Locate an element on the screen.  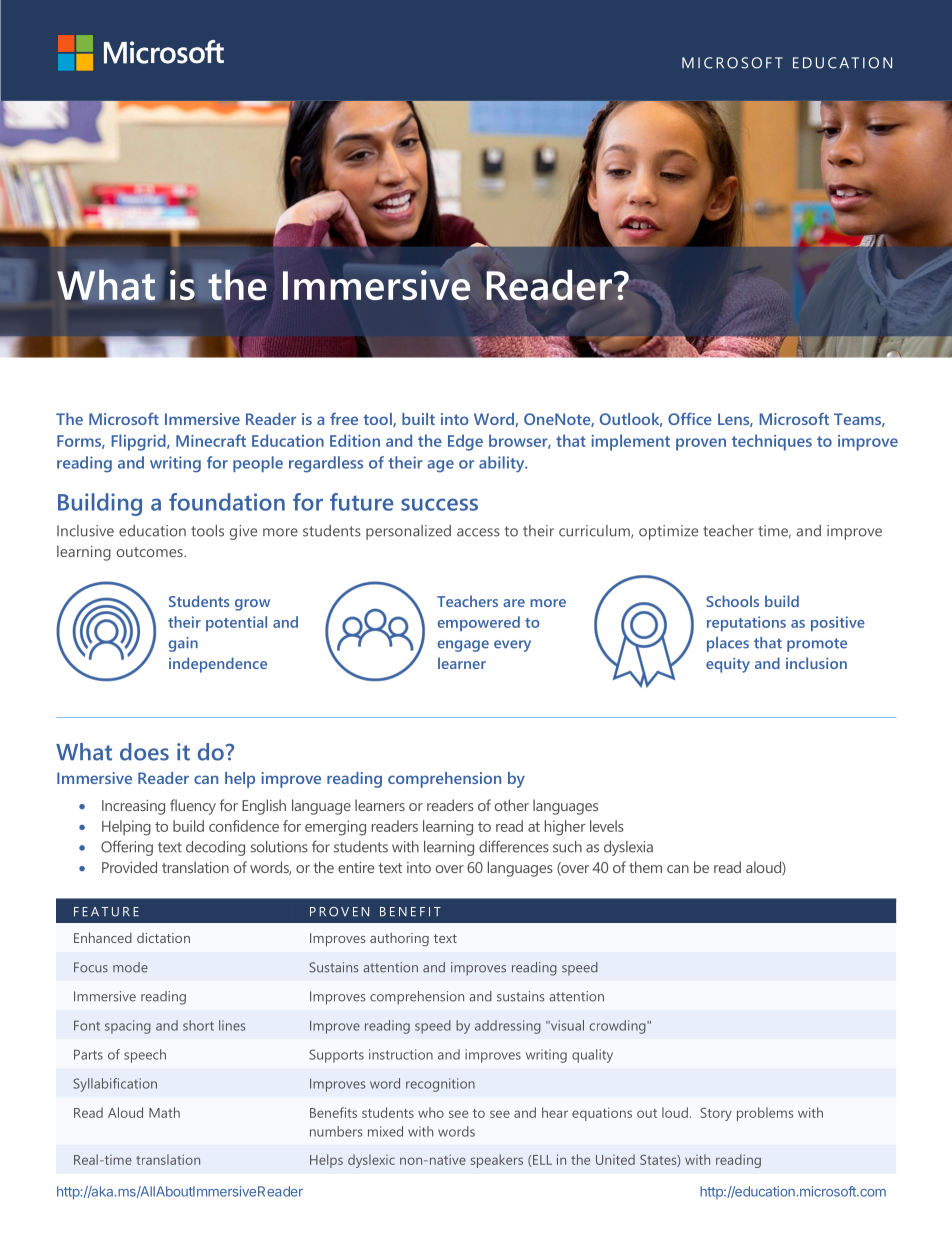
levels is located at coordinates (607, 826).
